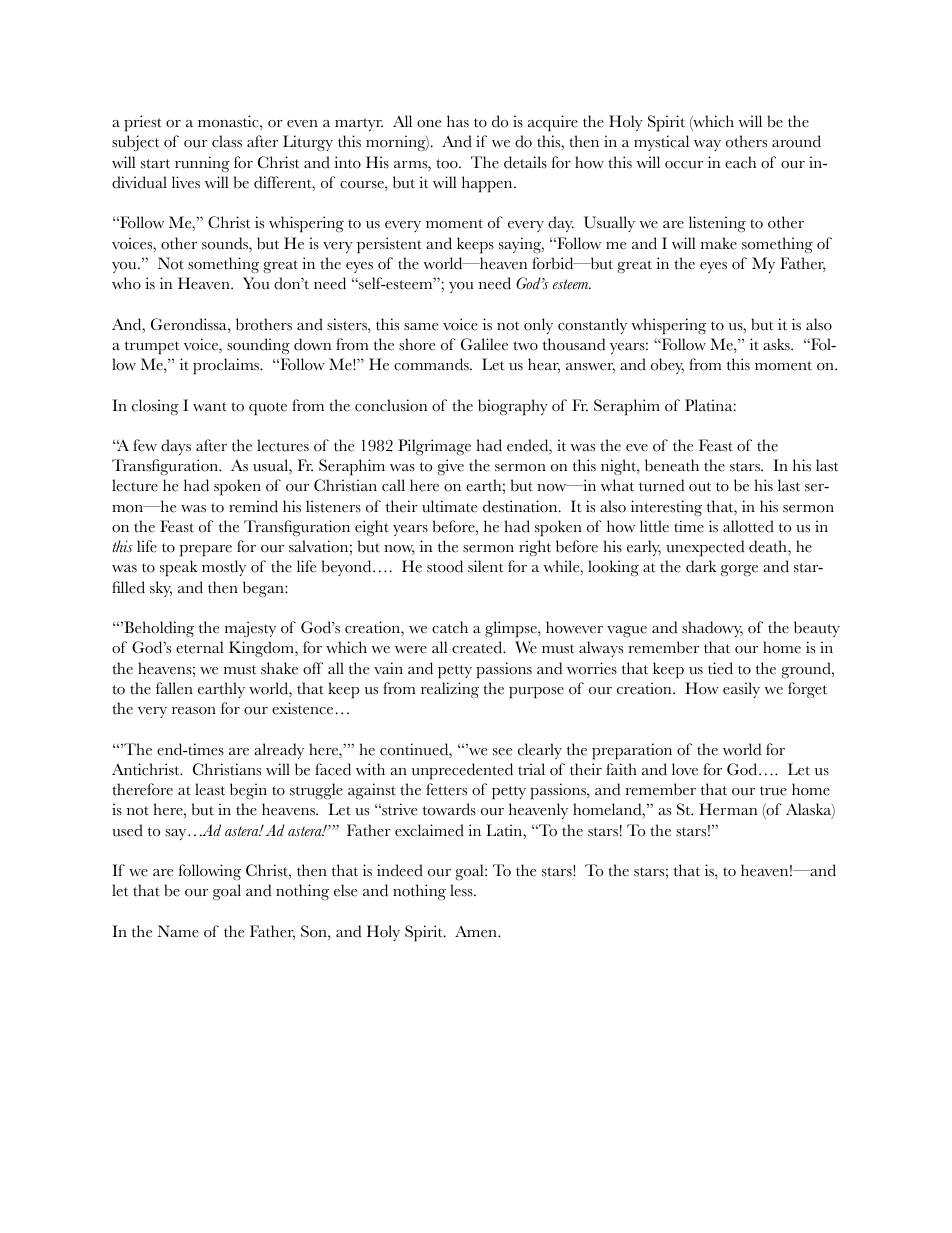 Image resolution: width=952 pixels, height=1233 pixels. I want to click on ultimate, so click(449, 506).
